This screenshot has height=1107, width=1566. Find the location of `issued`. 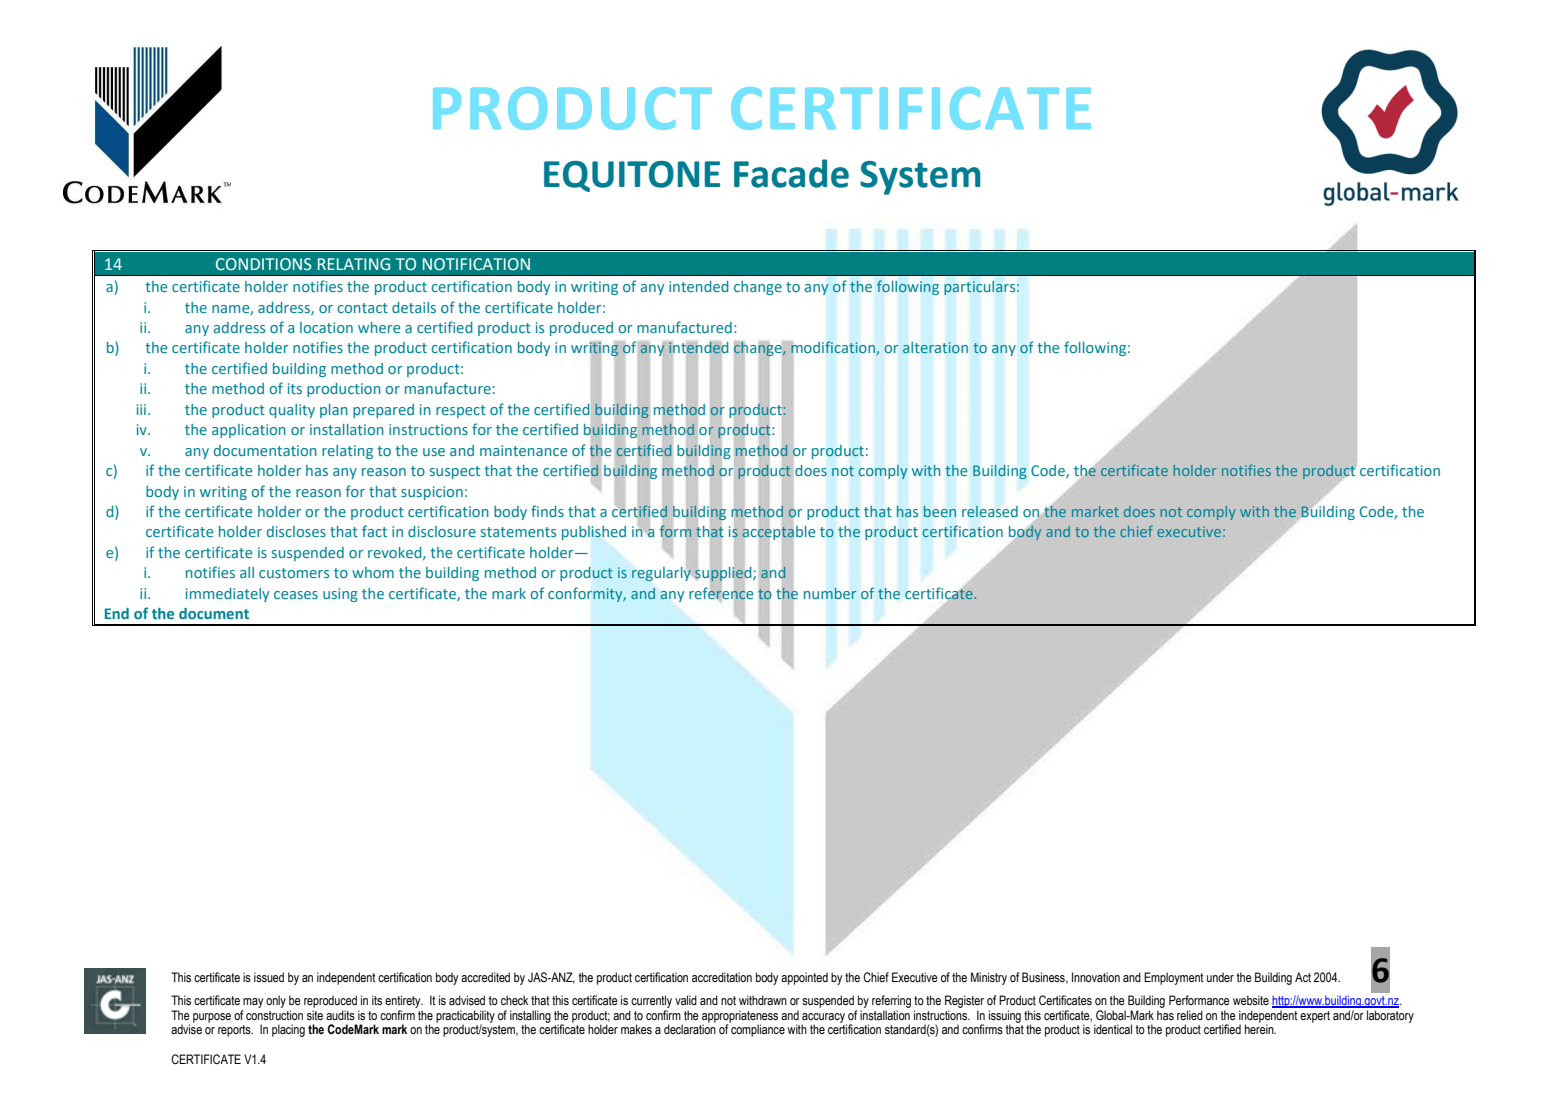

issued is located at coordinates (269, 977).
